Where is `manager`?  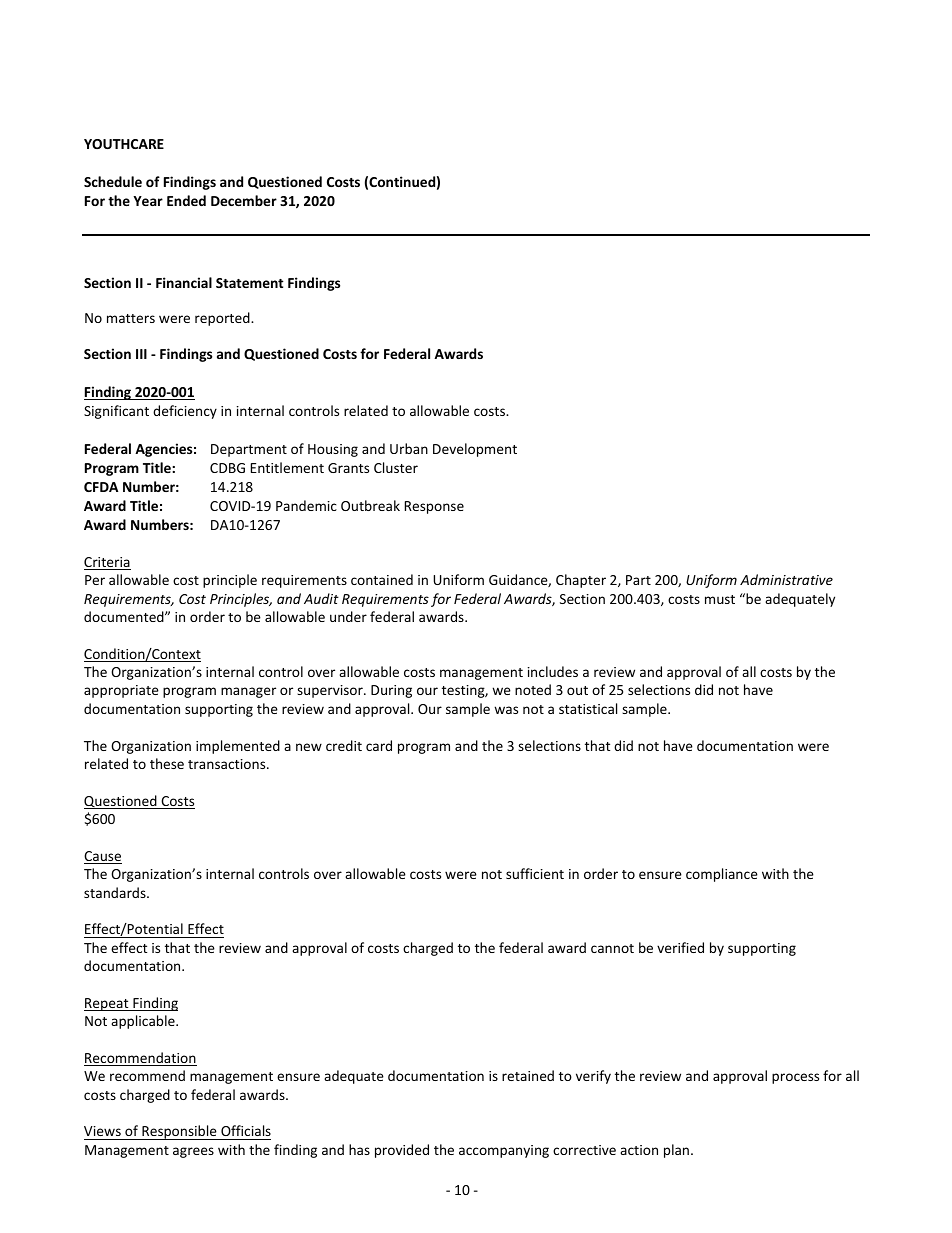
manager is located at coordinates (248, 692).
